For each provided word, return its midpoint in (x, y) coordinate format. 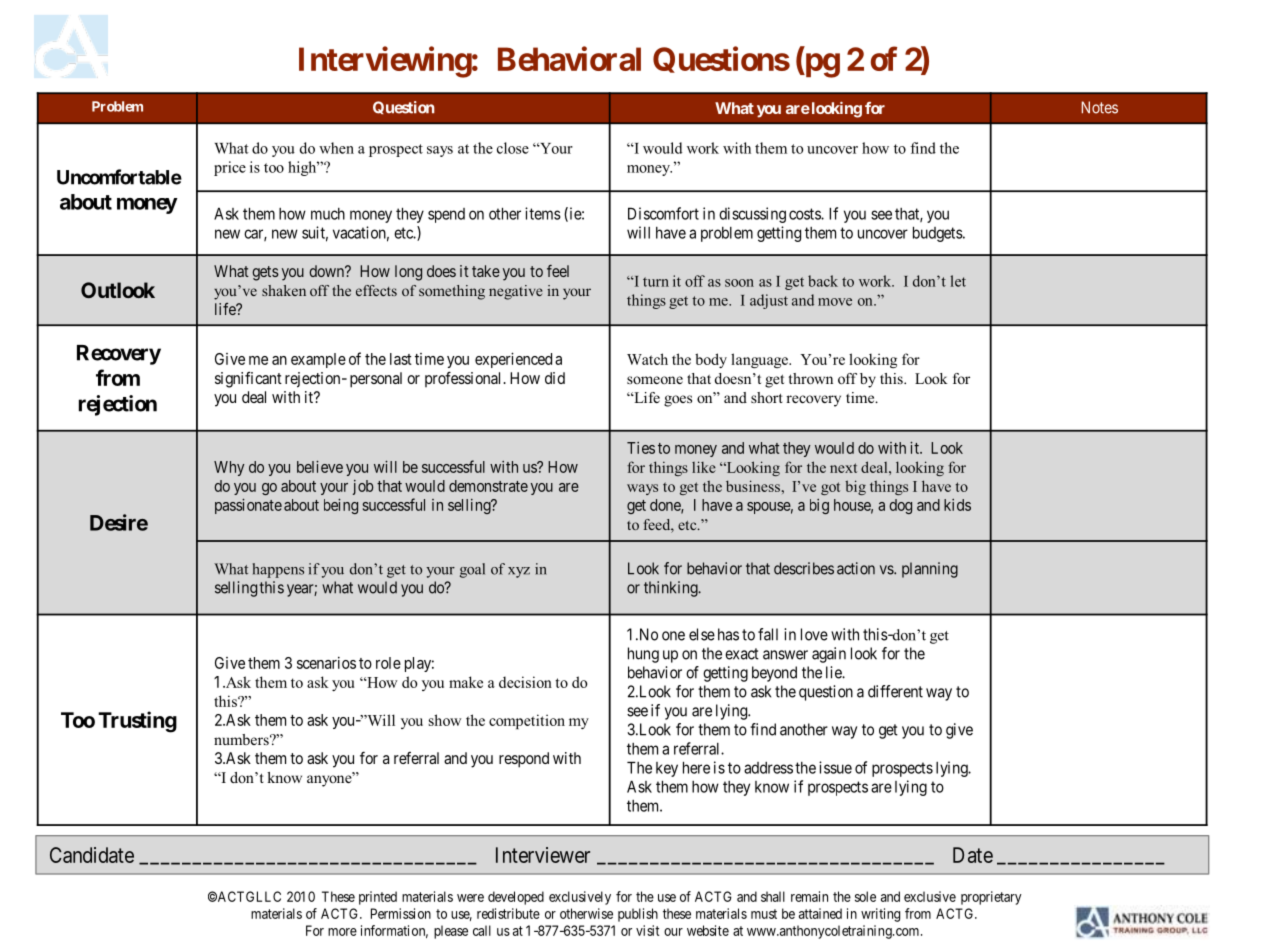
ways (642, 489)
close (513, 148)
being (341, 506)
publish (638, 915)
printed (378, 898)
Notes (1099, 107)
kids (957, 505)
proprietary (991, 898)
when (336, 148)
